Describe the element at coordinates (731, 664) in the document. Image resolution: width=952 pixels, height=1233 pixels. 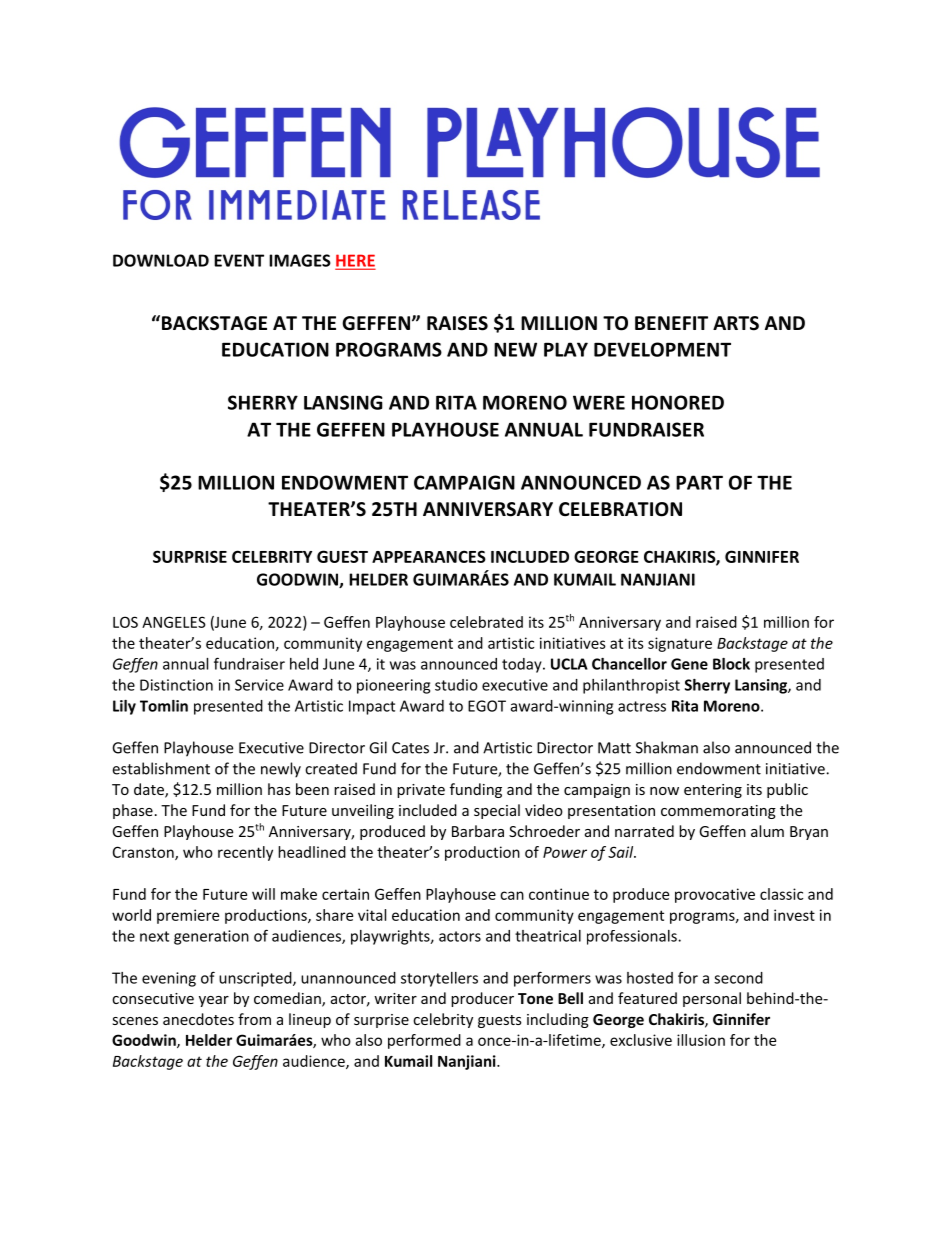
I see `Block` at that location.
